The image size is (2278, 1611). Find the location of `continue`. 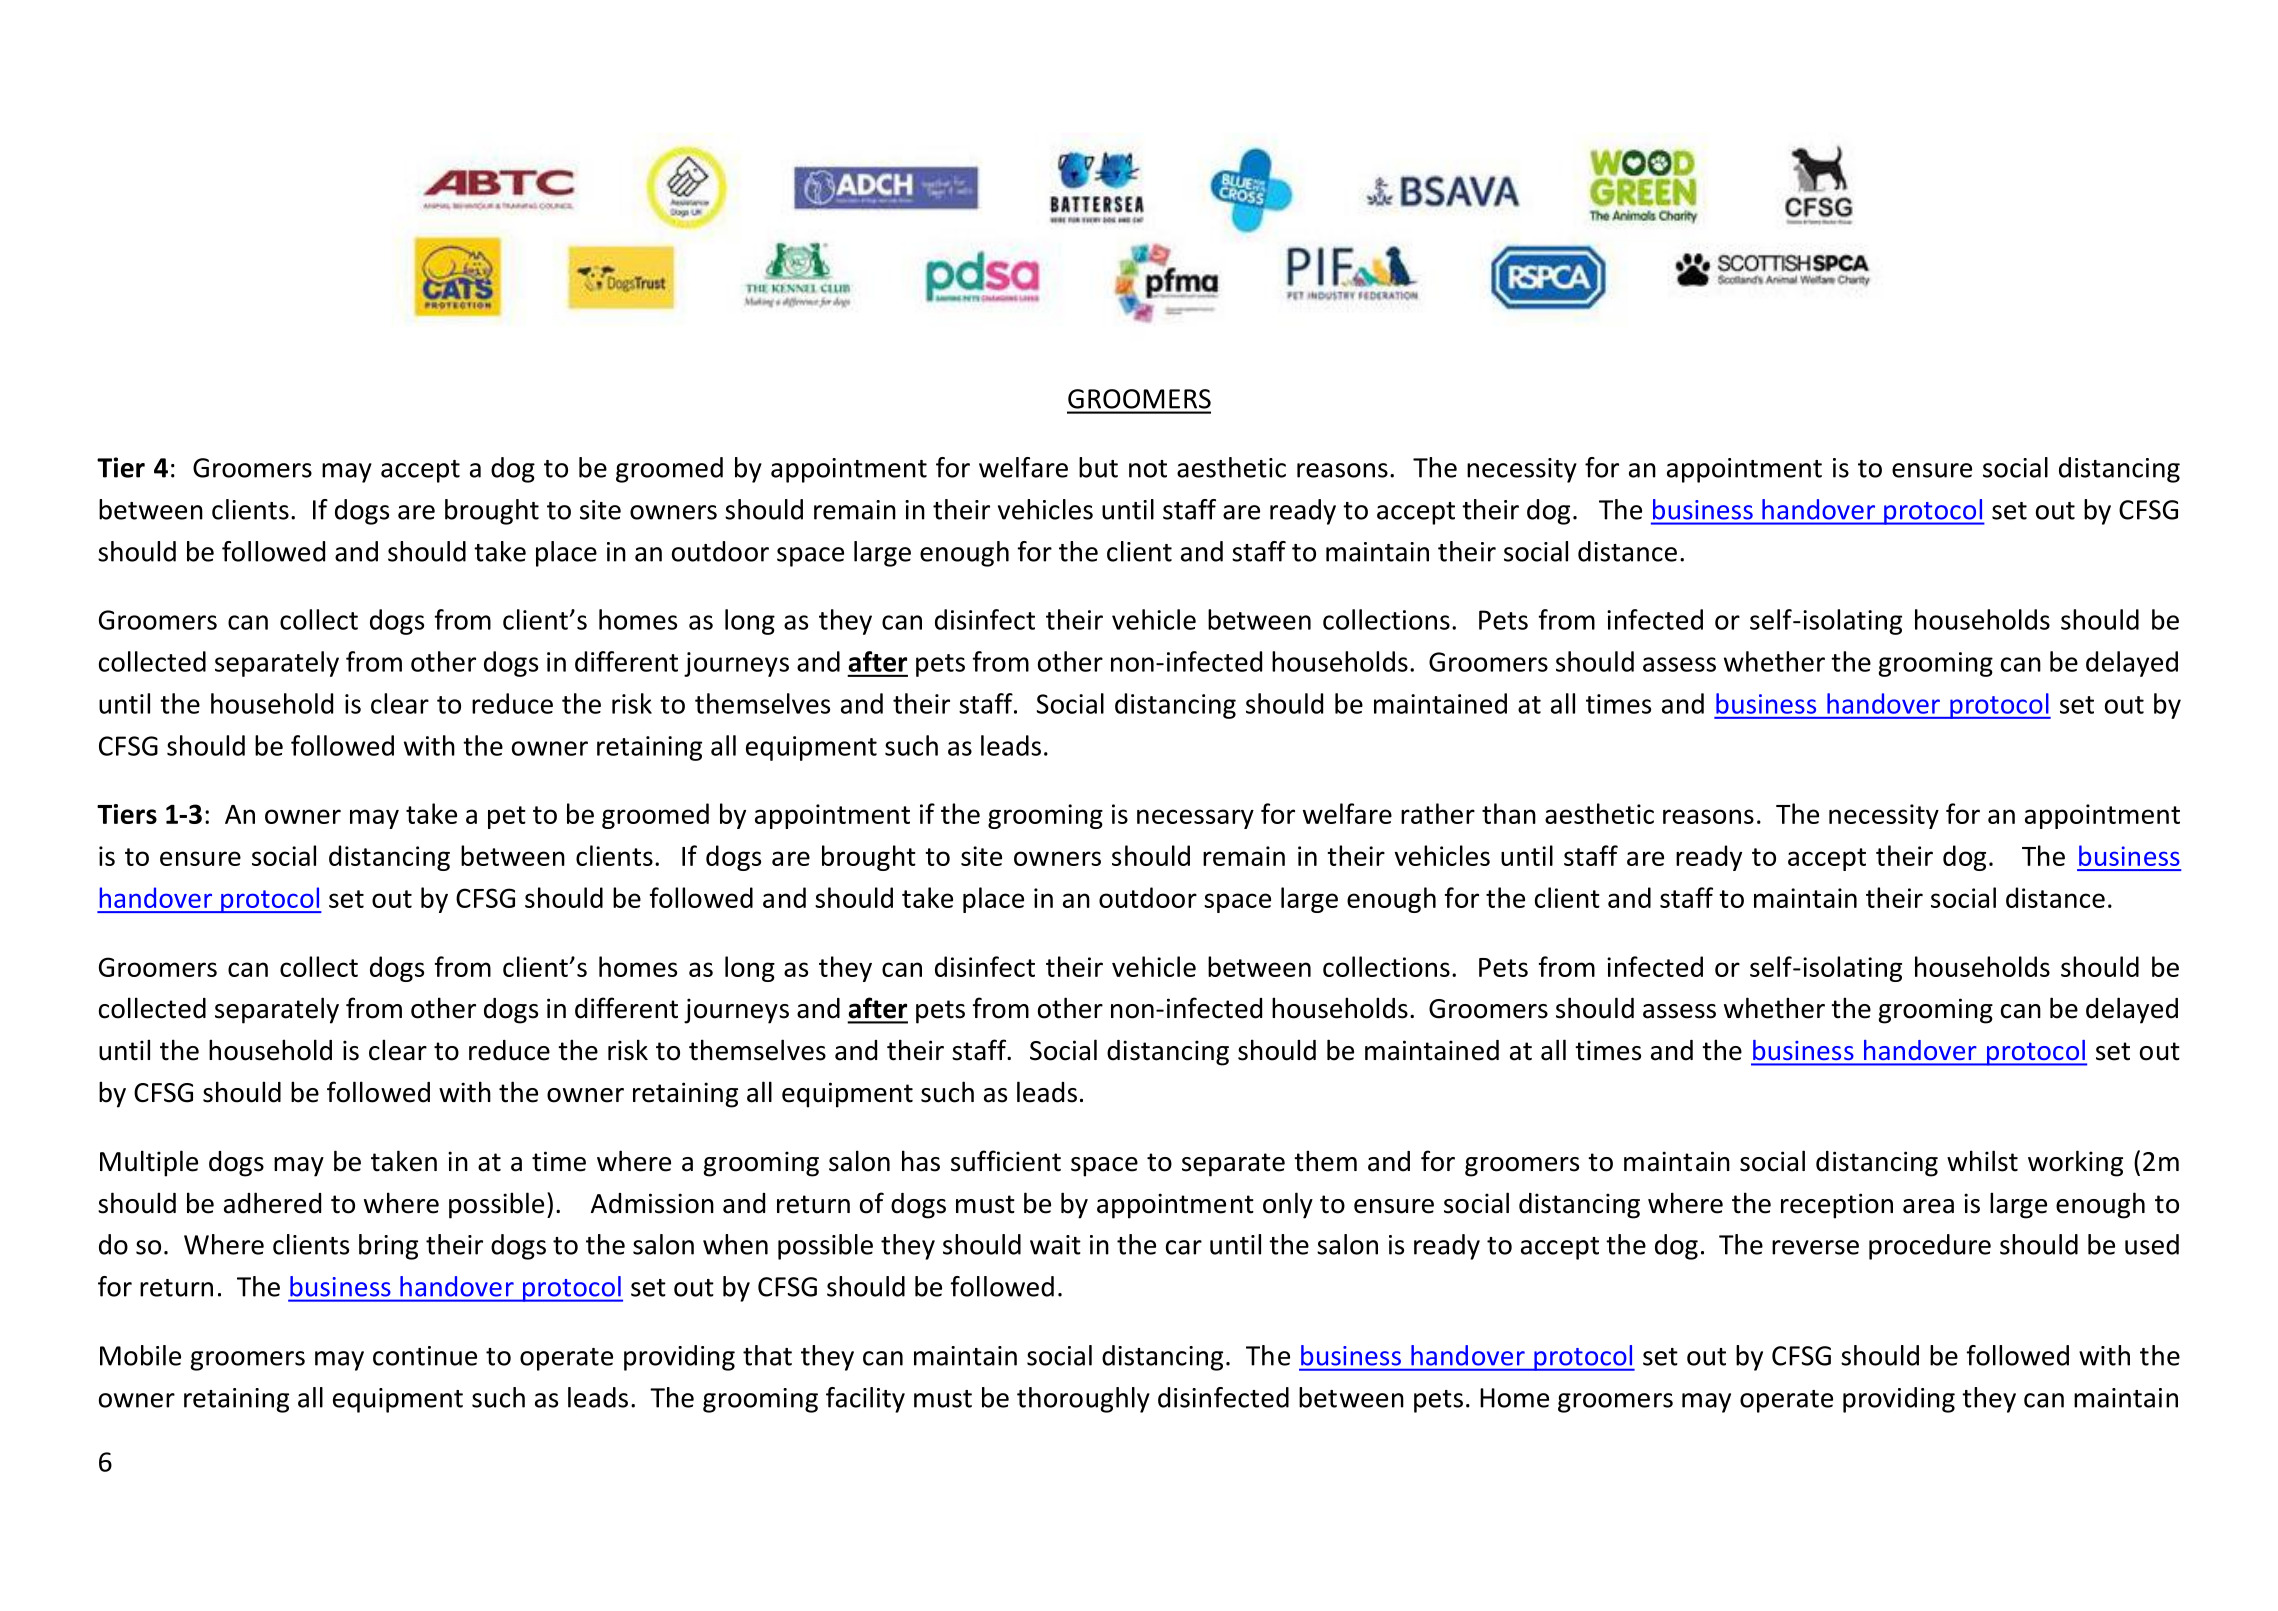

continue is located at coordinates (425, 1356).
